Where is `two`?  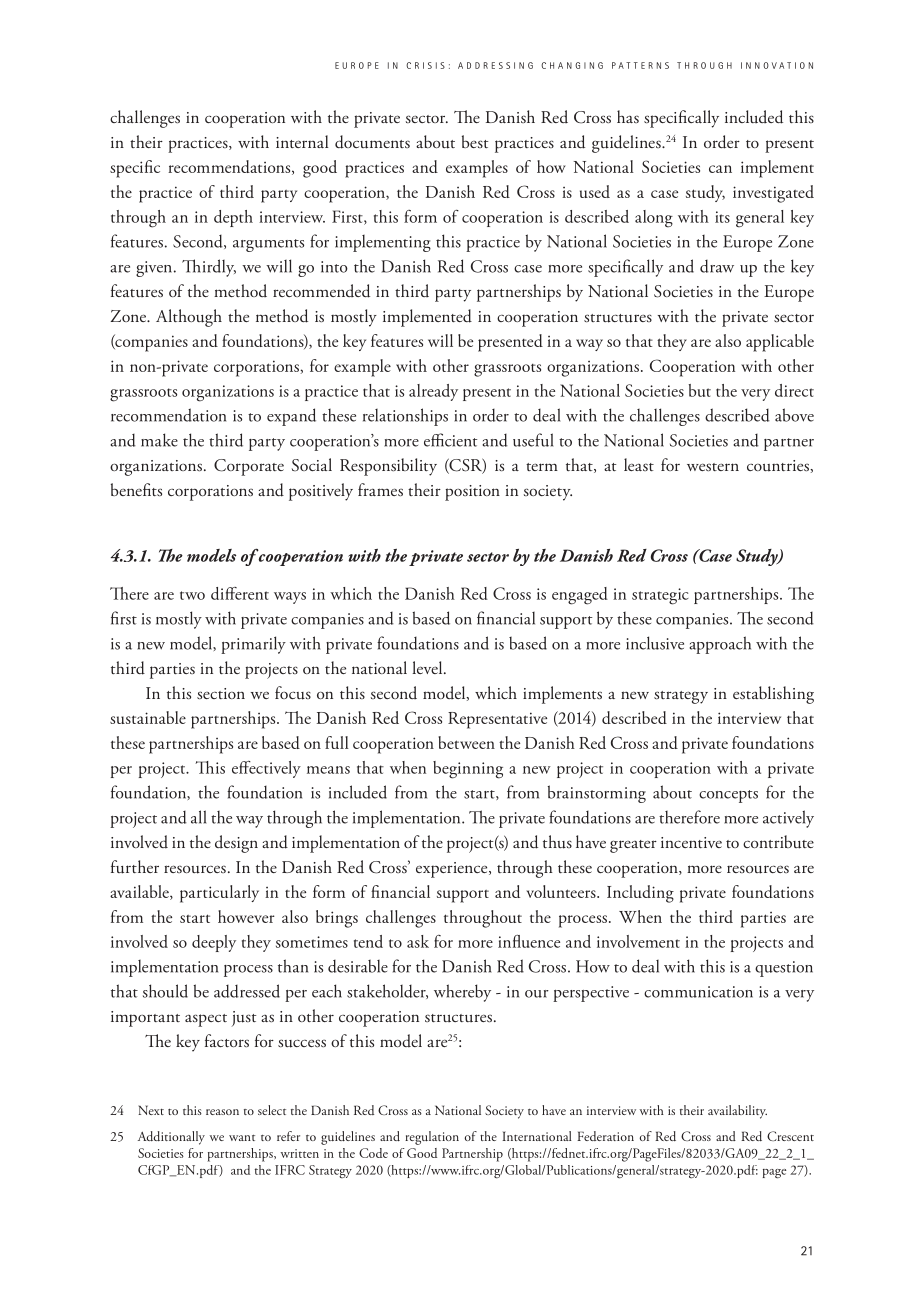 two is located at coordinates (192, 595).
